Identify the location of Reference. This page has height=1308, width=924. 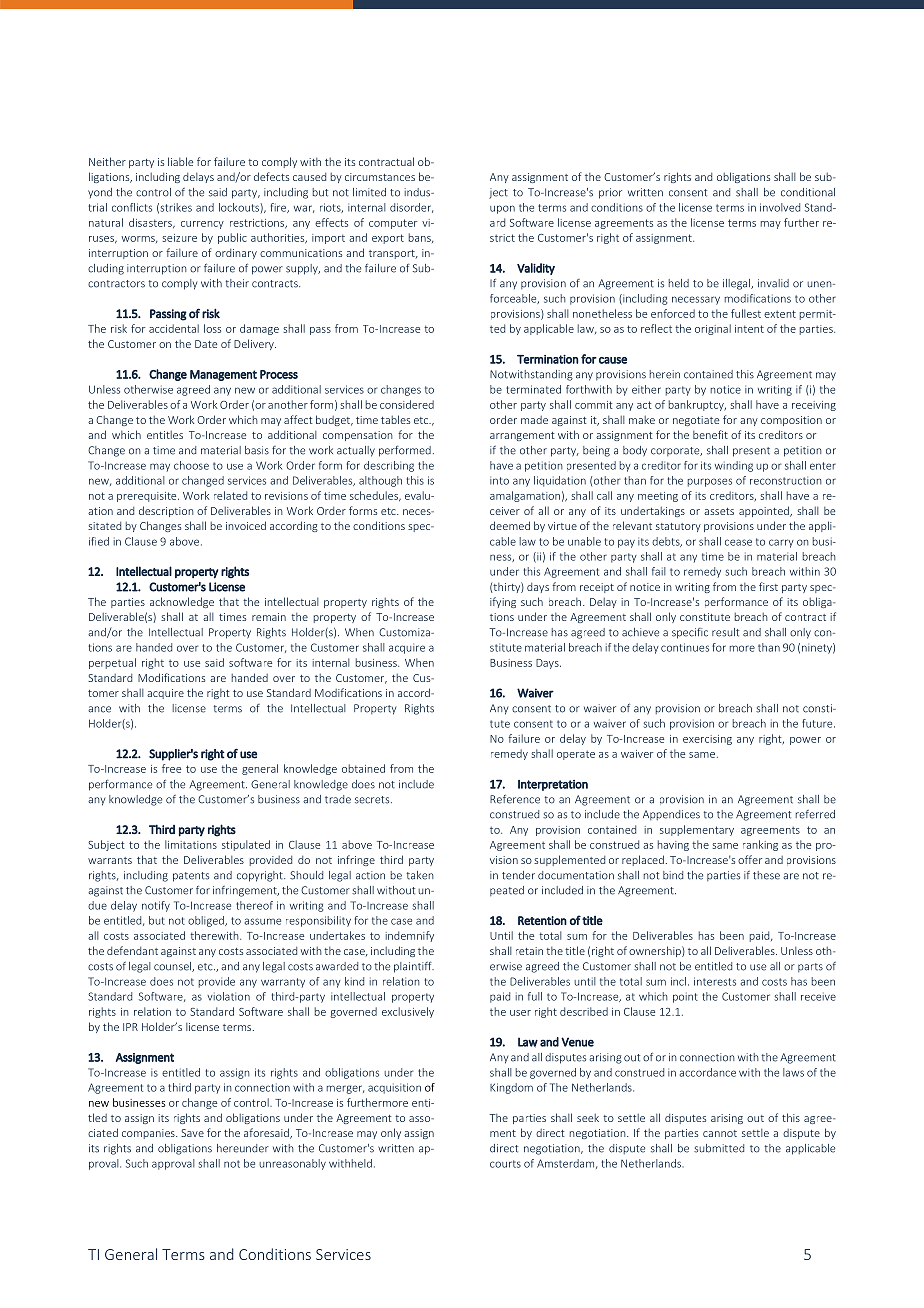
(515, 799).
